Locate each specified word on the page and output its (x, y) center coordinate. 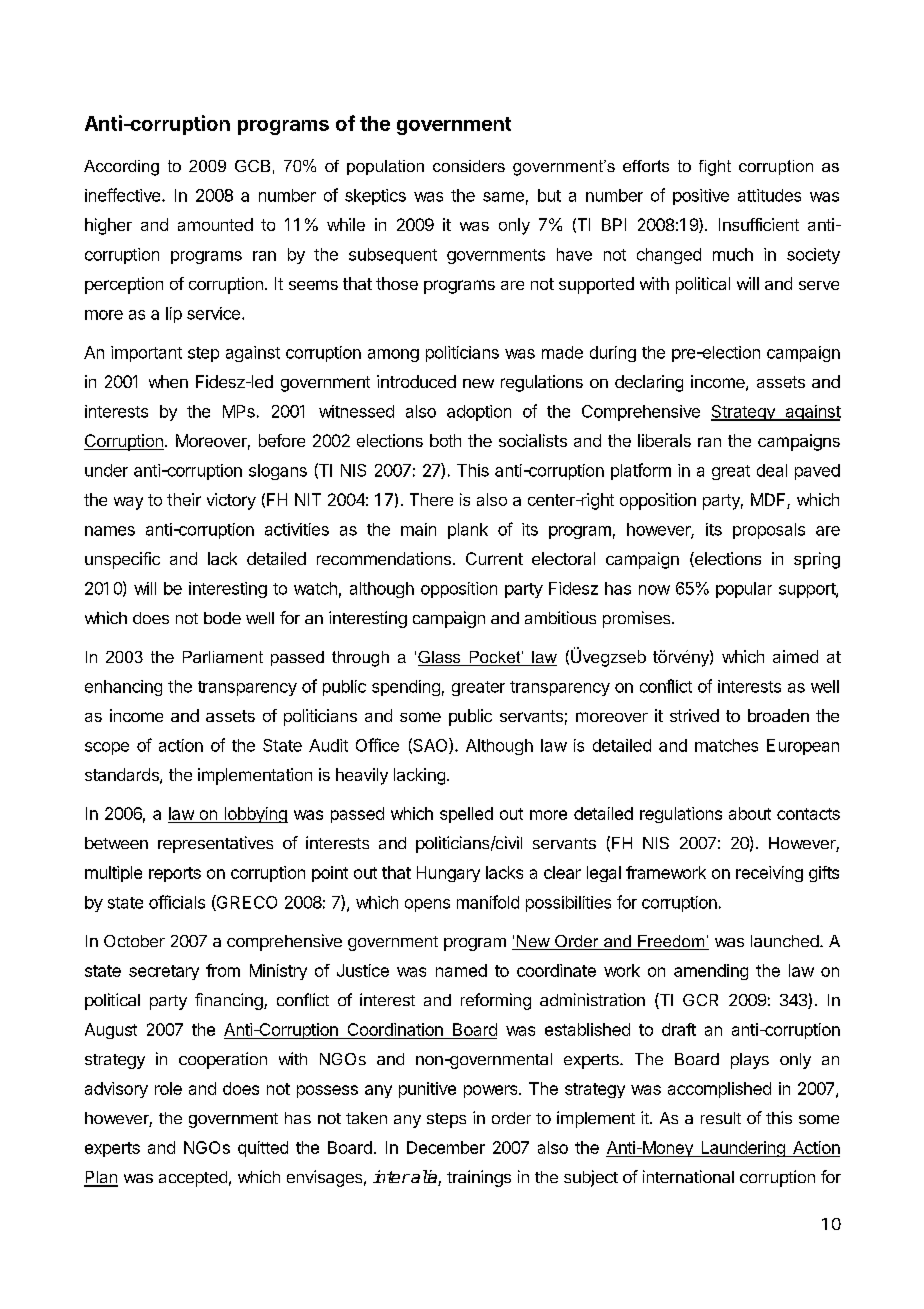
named (461, 970)
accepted (193, 1179)
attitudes (769, 195)
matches (726, 745)
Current (494, 558)
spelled (466, 815)
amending (711, 972)
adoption (479, 413)
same (503, 197)
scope (107, 748)
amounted (215, 224)
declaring (649, 383)
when (168, 381)
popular (744, 590)
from (223, 970)
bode (222, 618)
